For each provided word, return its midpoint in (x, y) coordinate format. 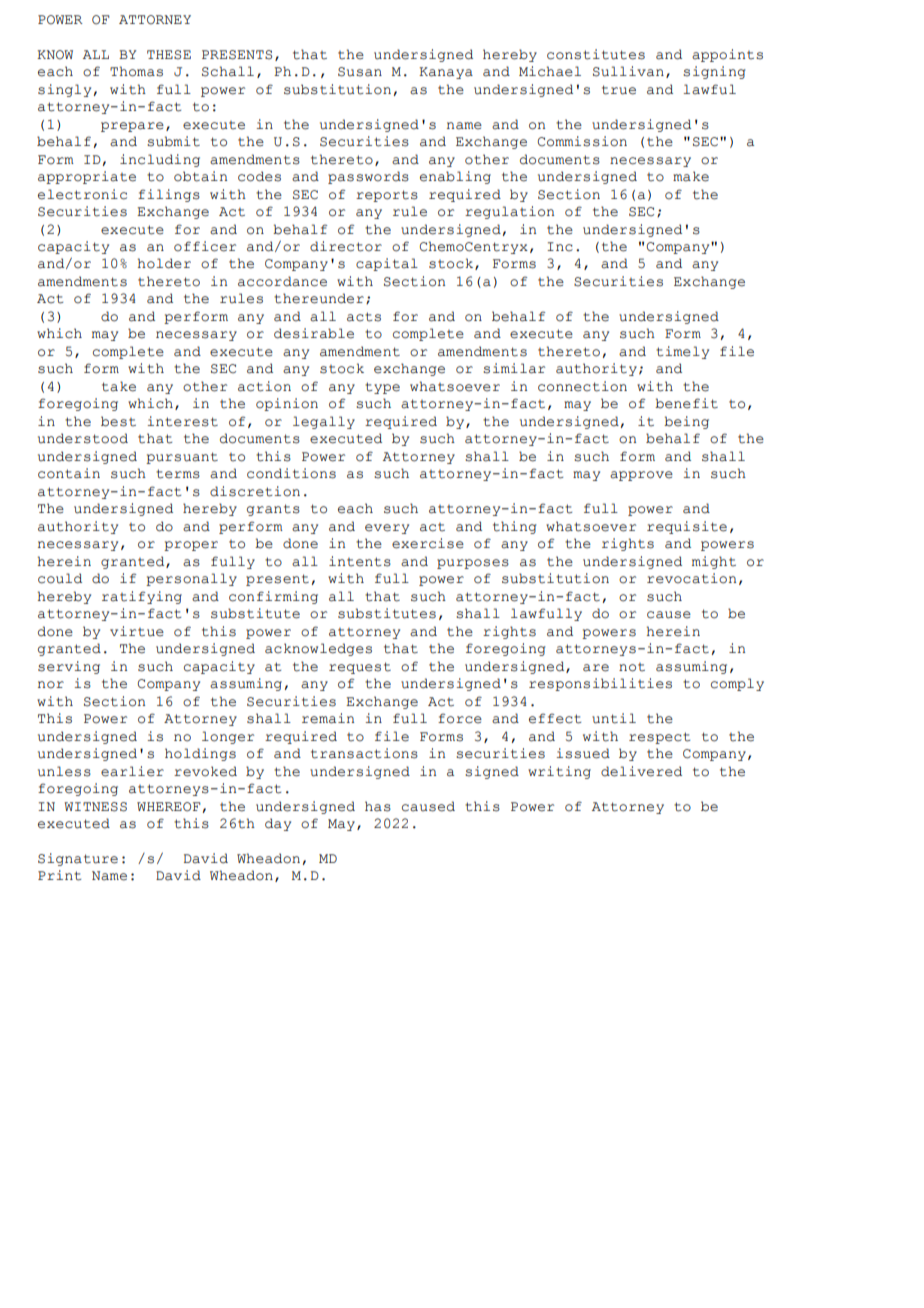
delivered (641, 771)
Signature (78, 859)
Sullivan (628, 71)
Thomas (136, 71)
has (378, 806)
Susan (360, 72)
